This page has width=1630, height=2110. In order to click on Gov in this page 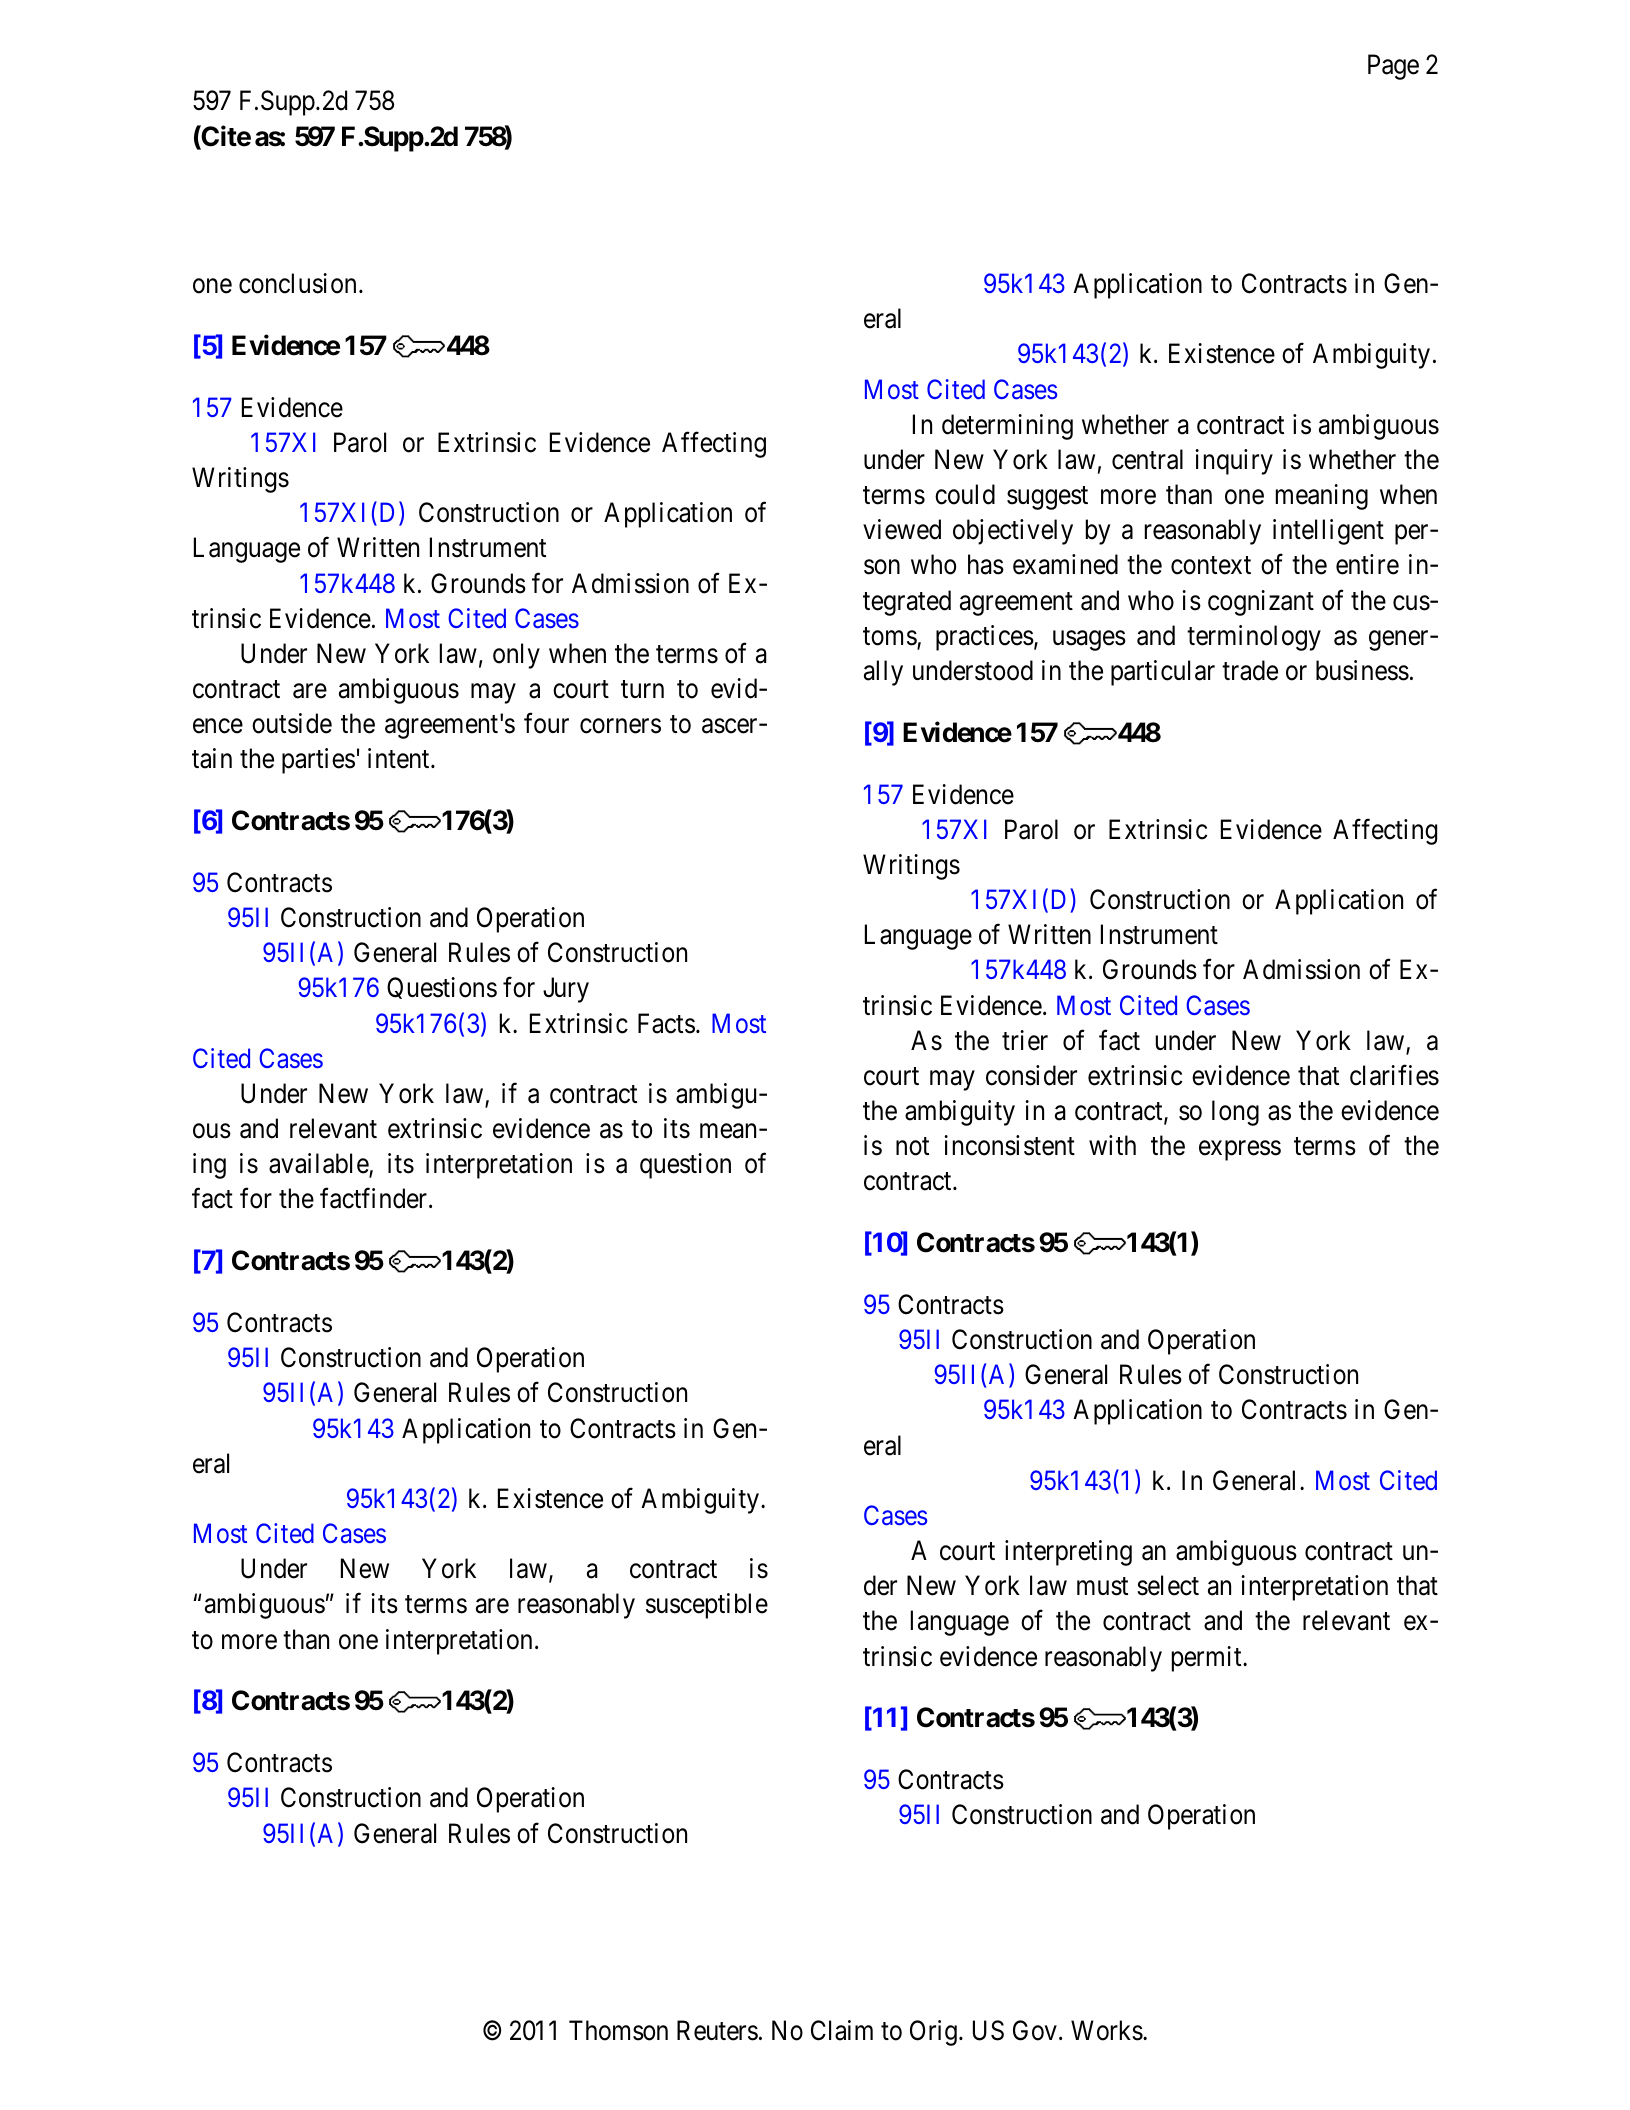, I will do `click(1035, 2030)`.
